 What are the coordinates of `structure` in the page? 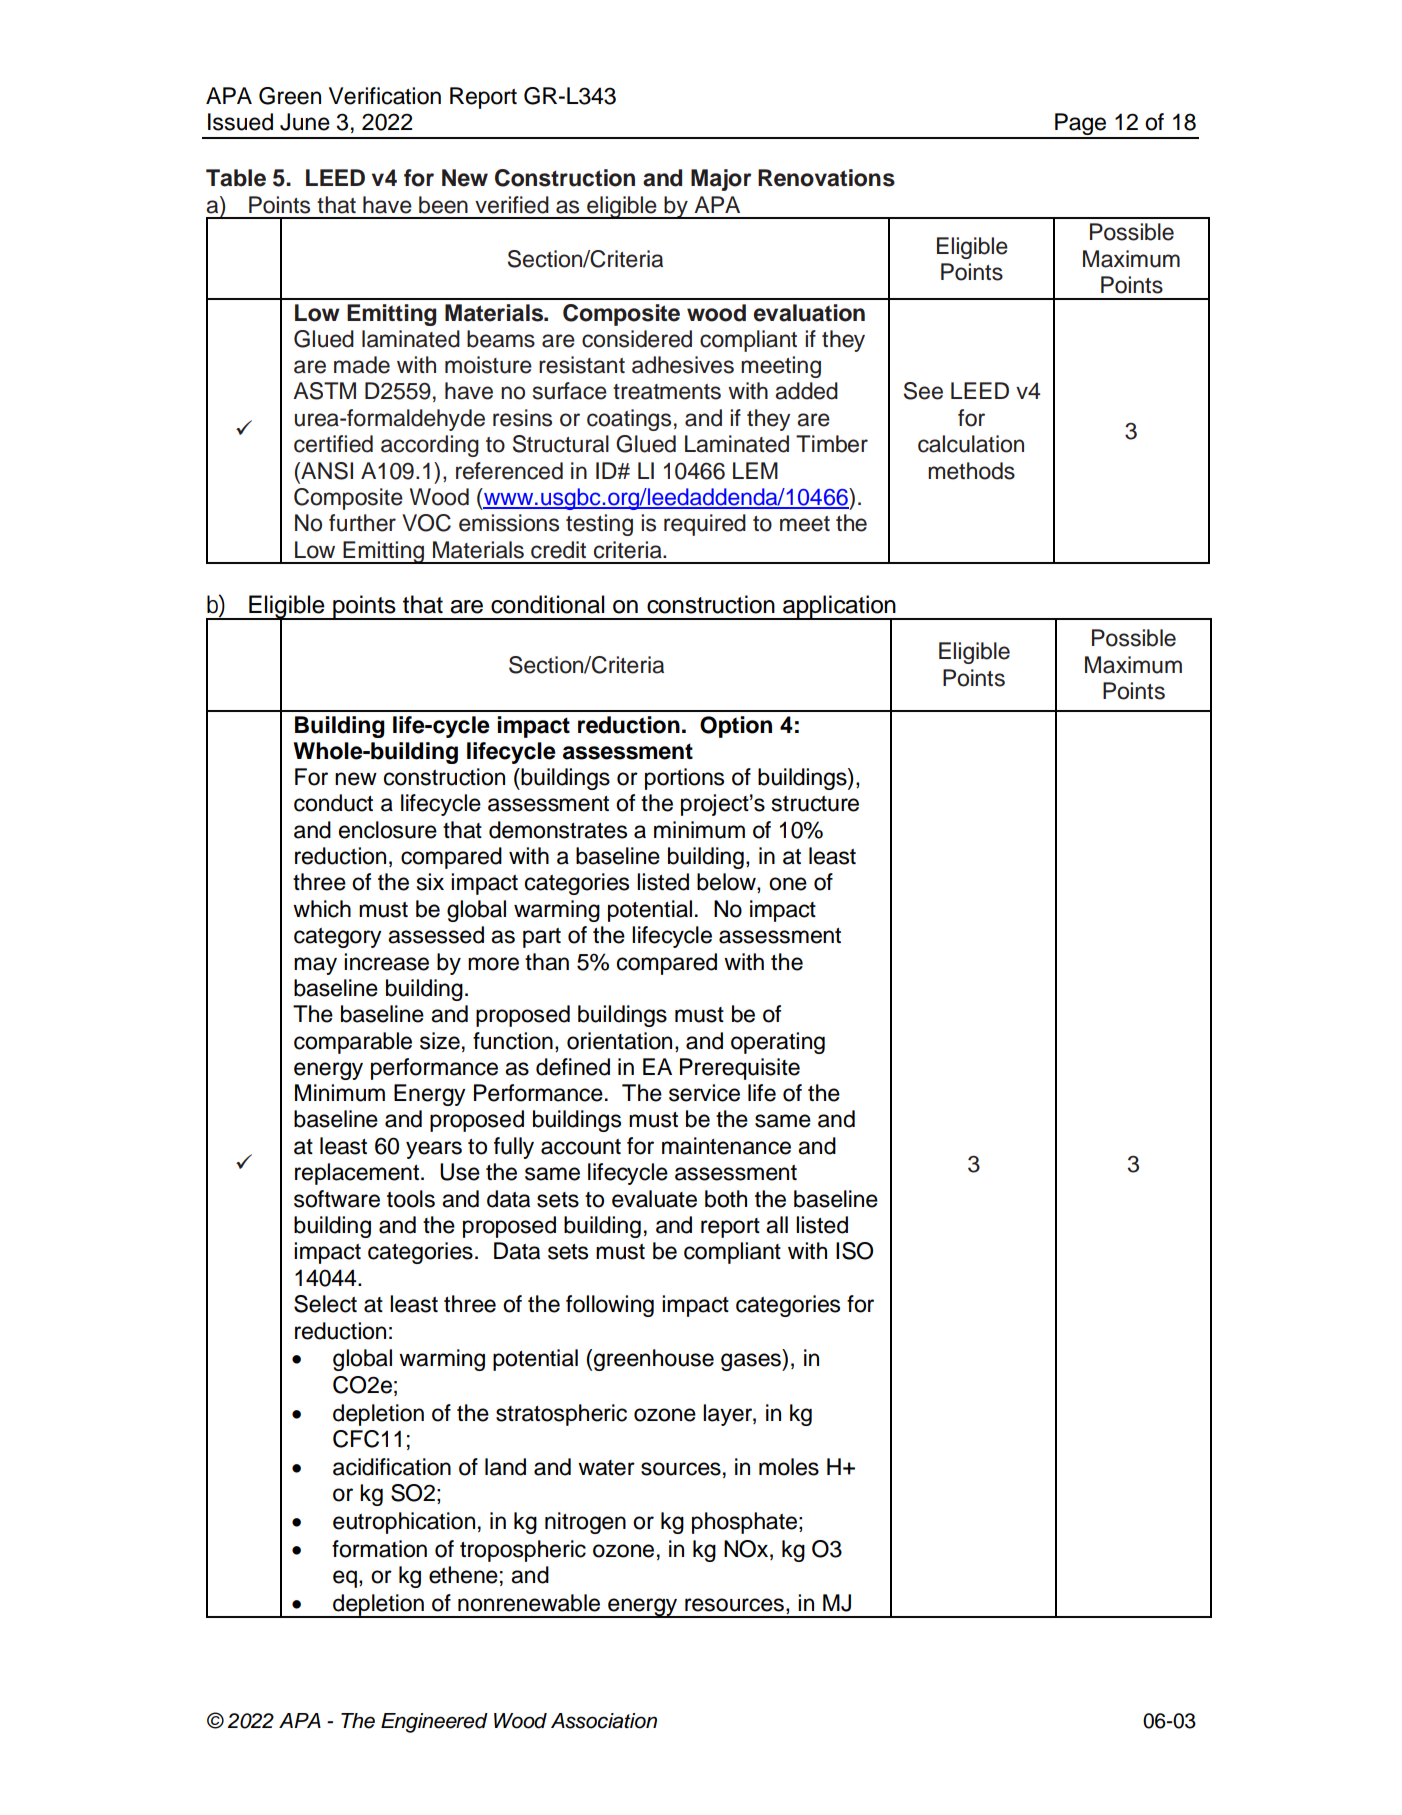 It's located at (815, 804).
